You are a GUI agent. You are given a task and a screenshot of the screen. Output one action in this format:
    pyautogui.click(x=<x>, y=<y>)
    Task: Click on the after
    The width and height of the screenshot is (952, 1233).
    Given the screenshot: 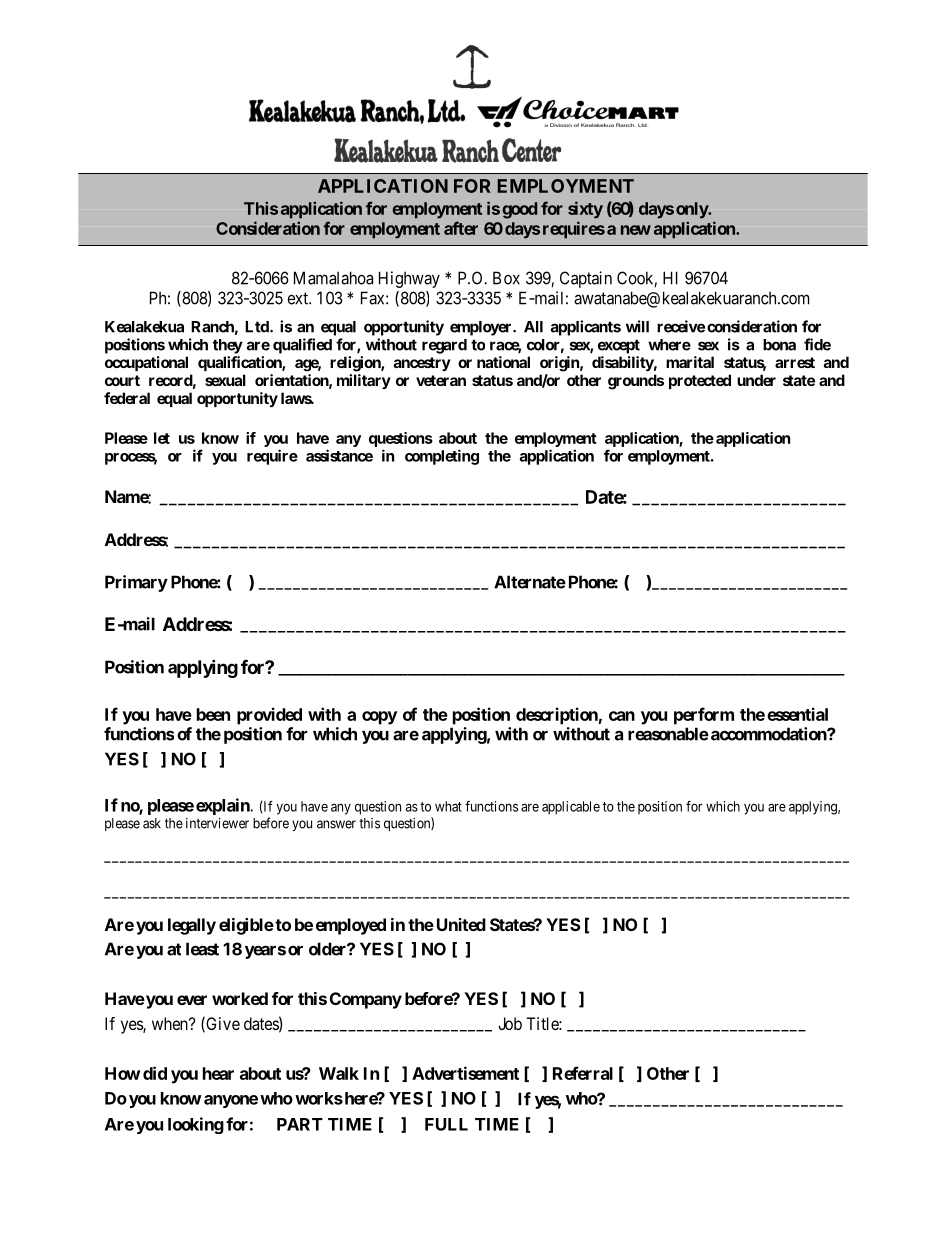 What is the action you would take?
    pyautogui.click(x=461, y=228)
